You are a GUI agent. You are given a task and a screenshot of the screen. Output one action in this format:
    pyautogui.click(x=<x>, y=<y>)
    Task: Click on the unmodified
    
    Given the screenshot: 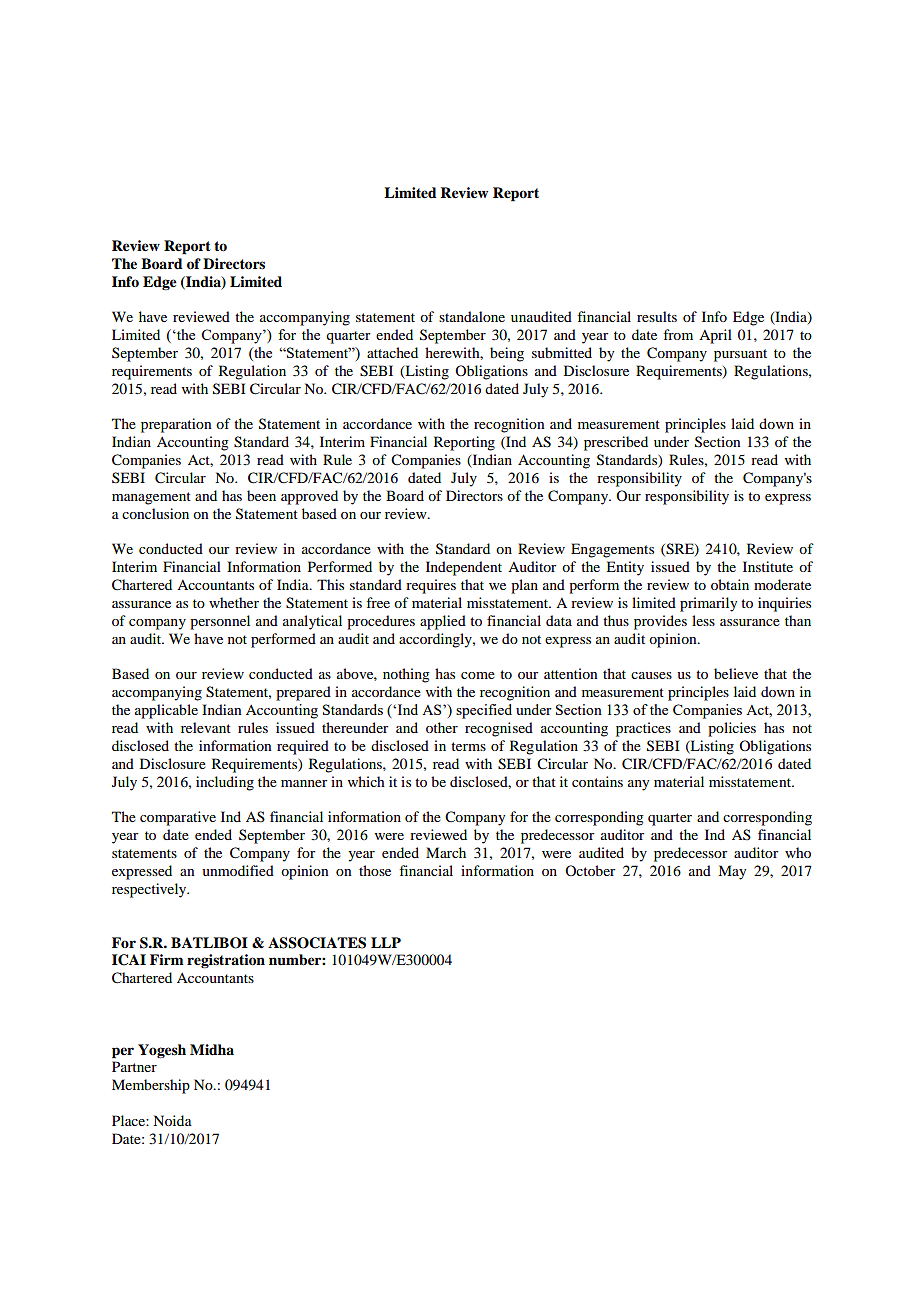 What is the action you would take?
    pyautogui.click(x=238, y=870)
